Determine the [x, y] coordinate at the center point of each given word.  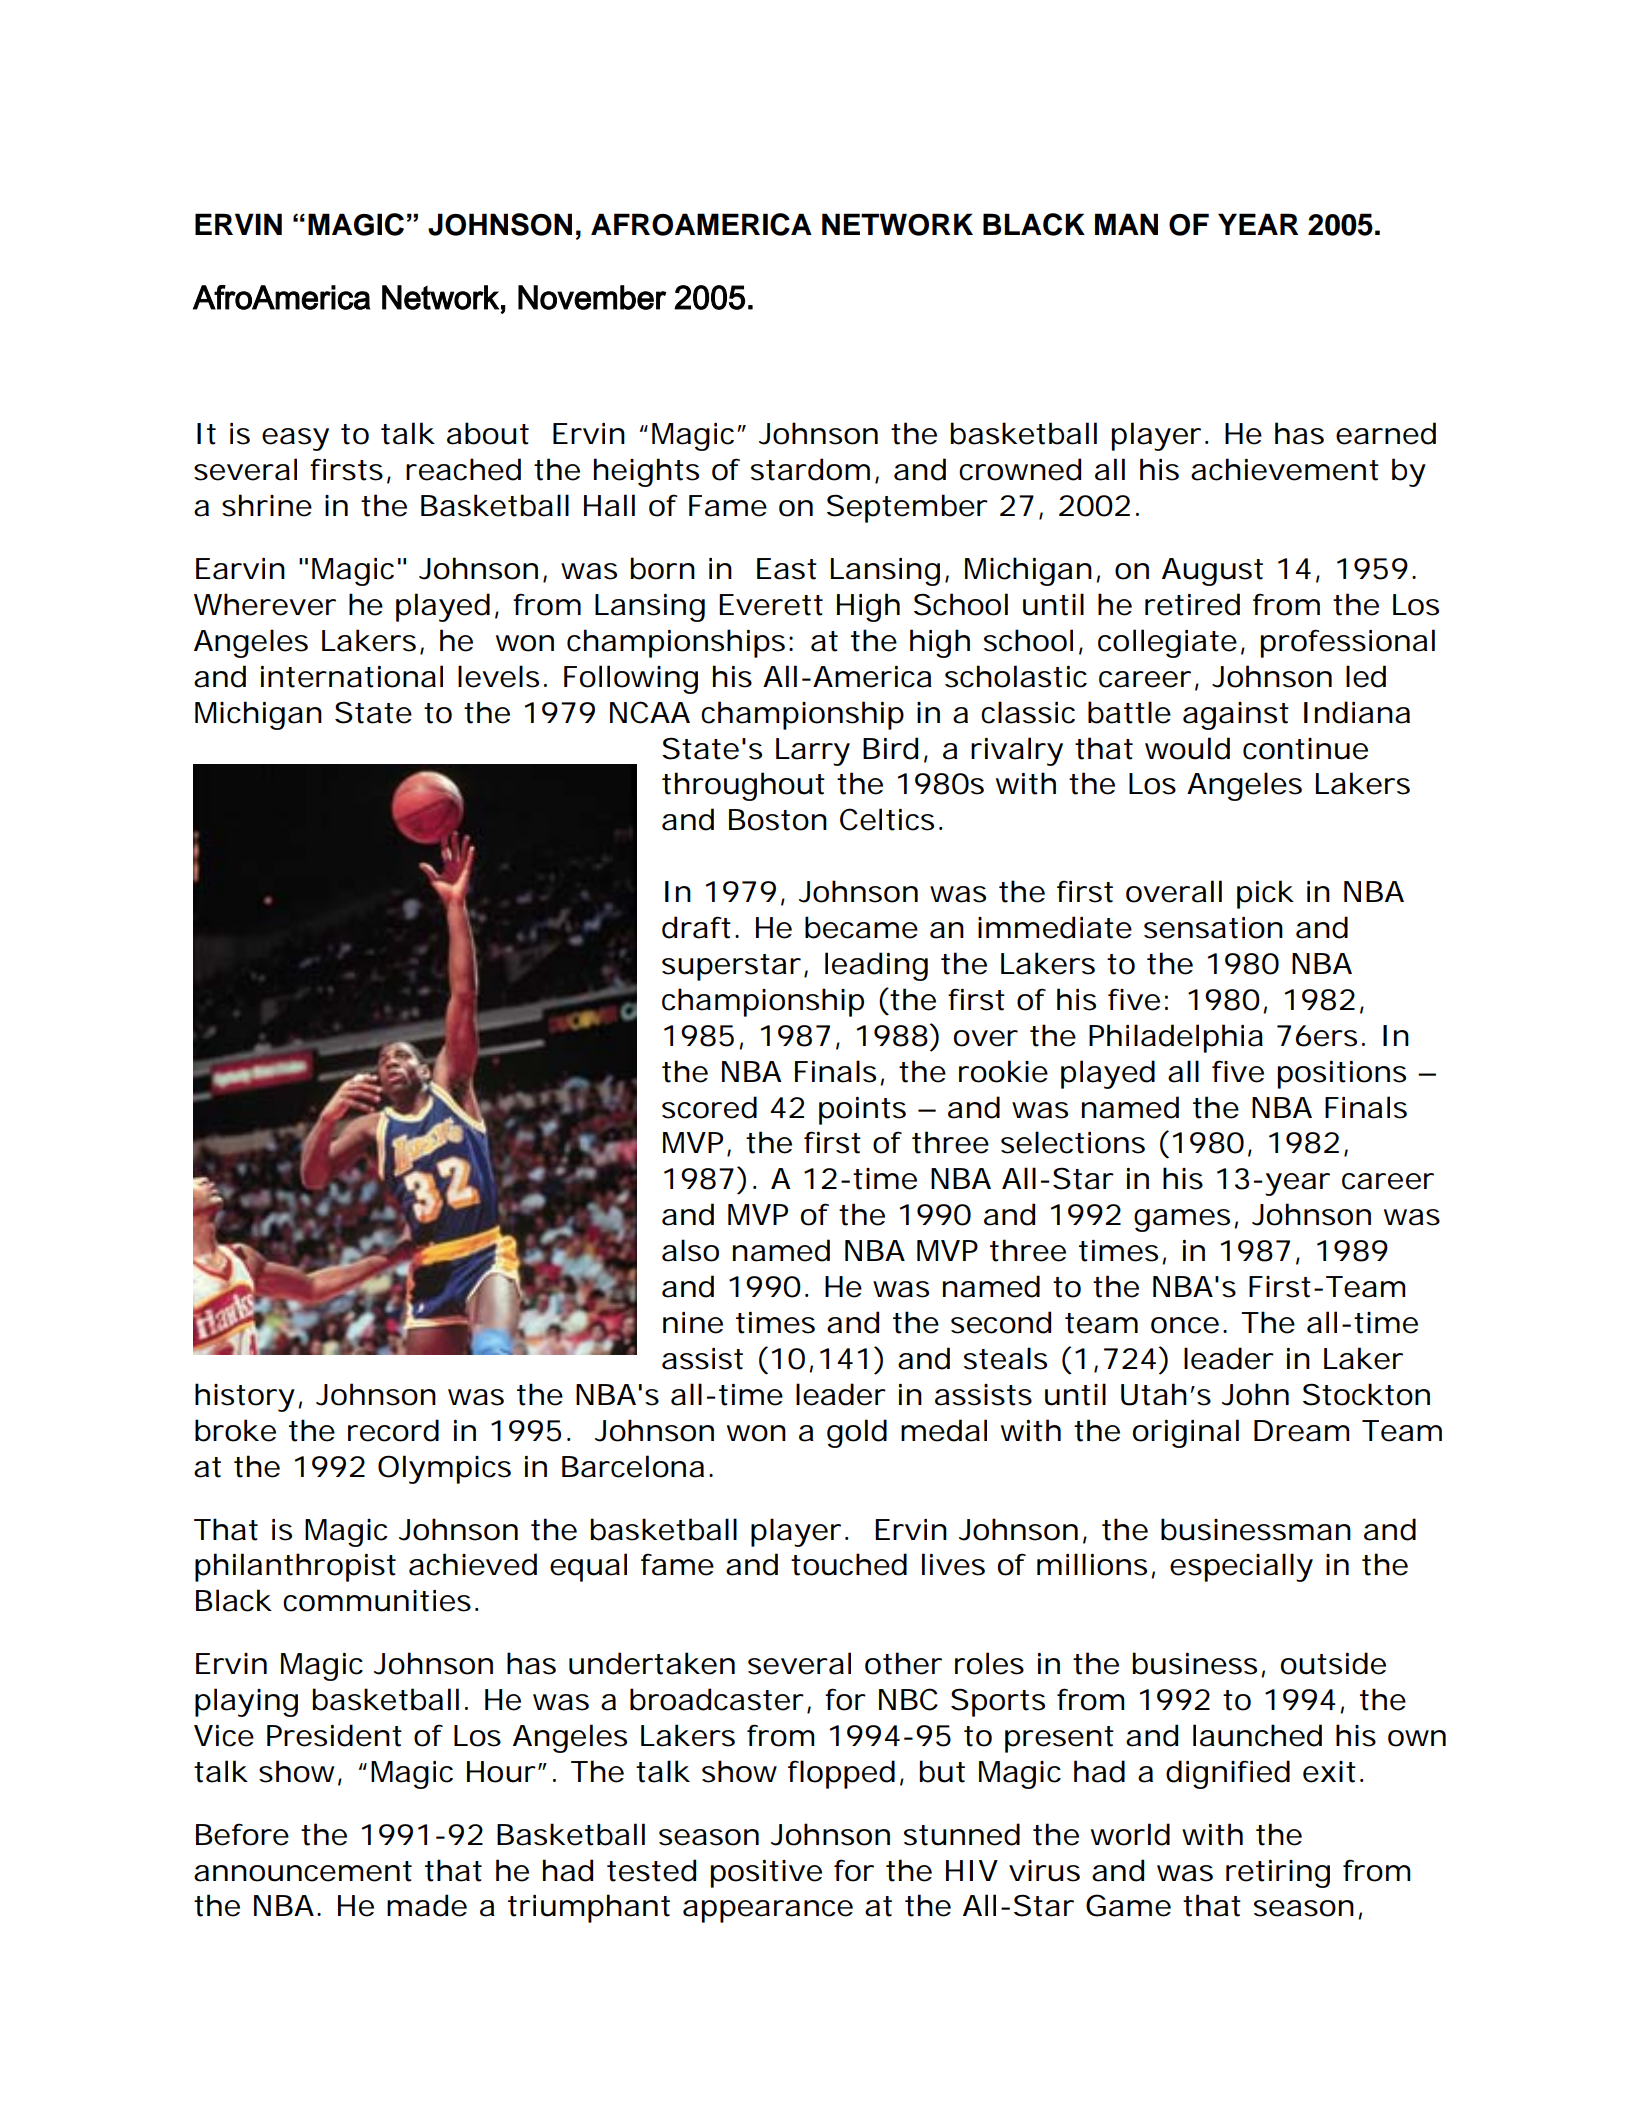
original [1186, 1433]
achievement [1285, 469]
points [862, 1111]
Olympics [444, 1469]
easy [295, 439]
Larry [813, 752]
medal [944, 1430]
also [690, 1250]
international [352, 676]
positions [1342, 1075]
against [1236, 716]
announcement [303, 1871]
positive [766, 1874]
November [592, 297]
